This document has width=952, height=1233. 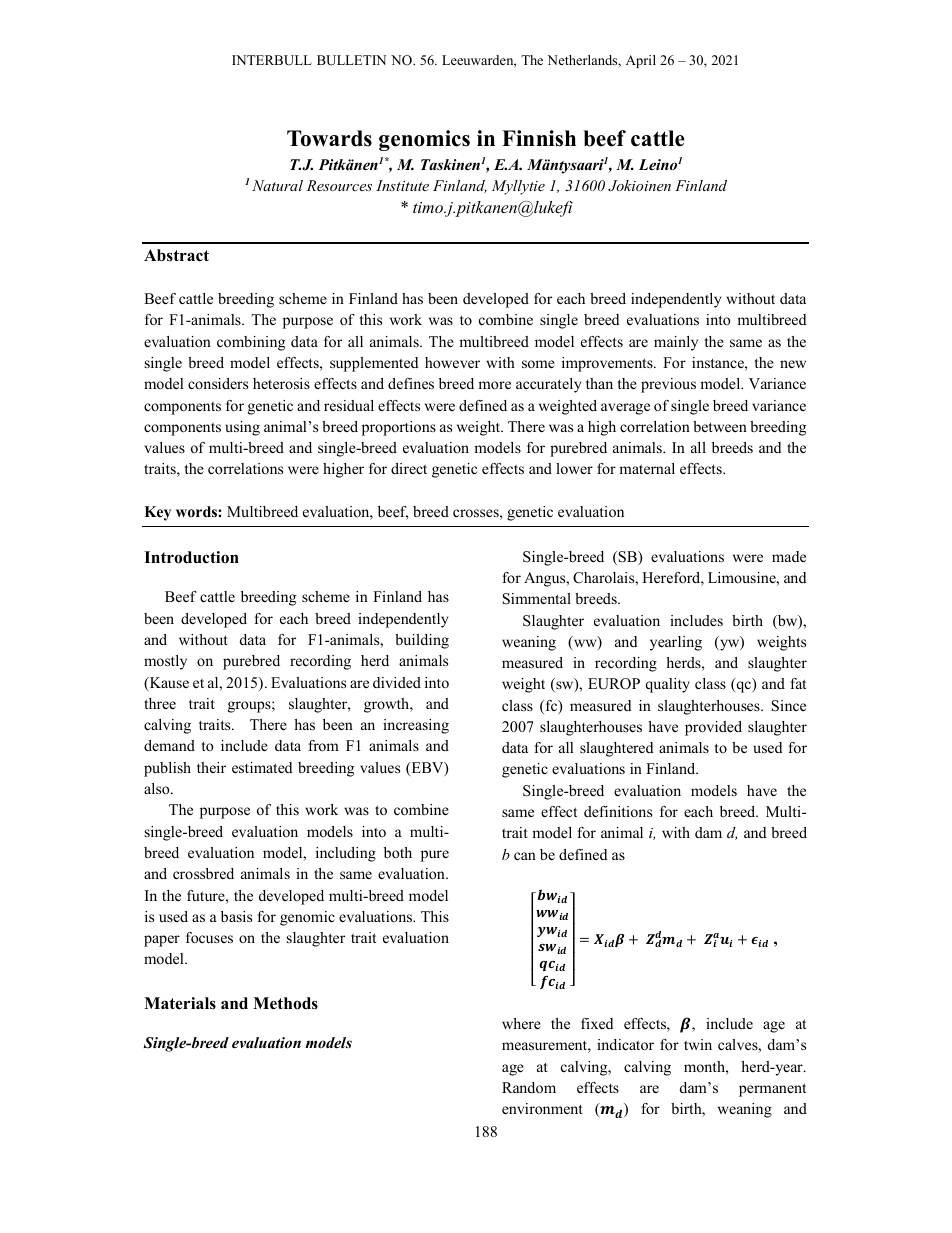 What do you see at coordinates (539, 138) in the document?
I see `Finnish` at bounding box center [539, 138].
